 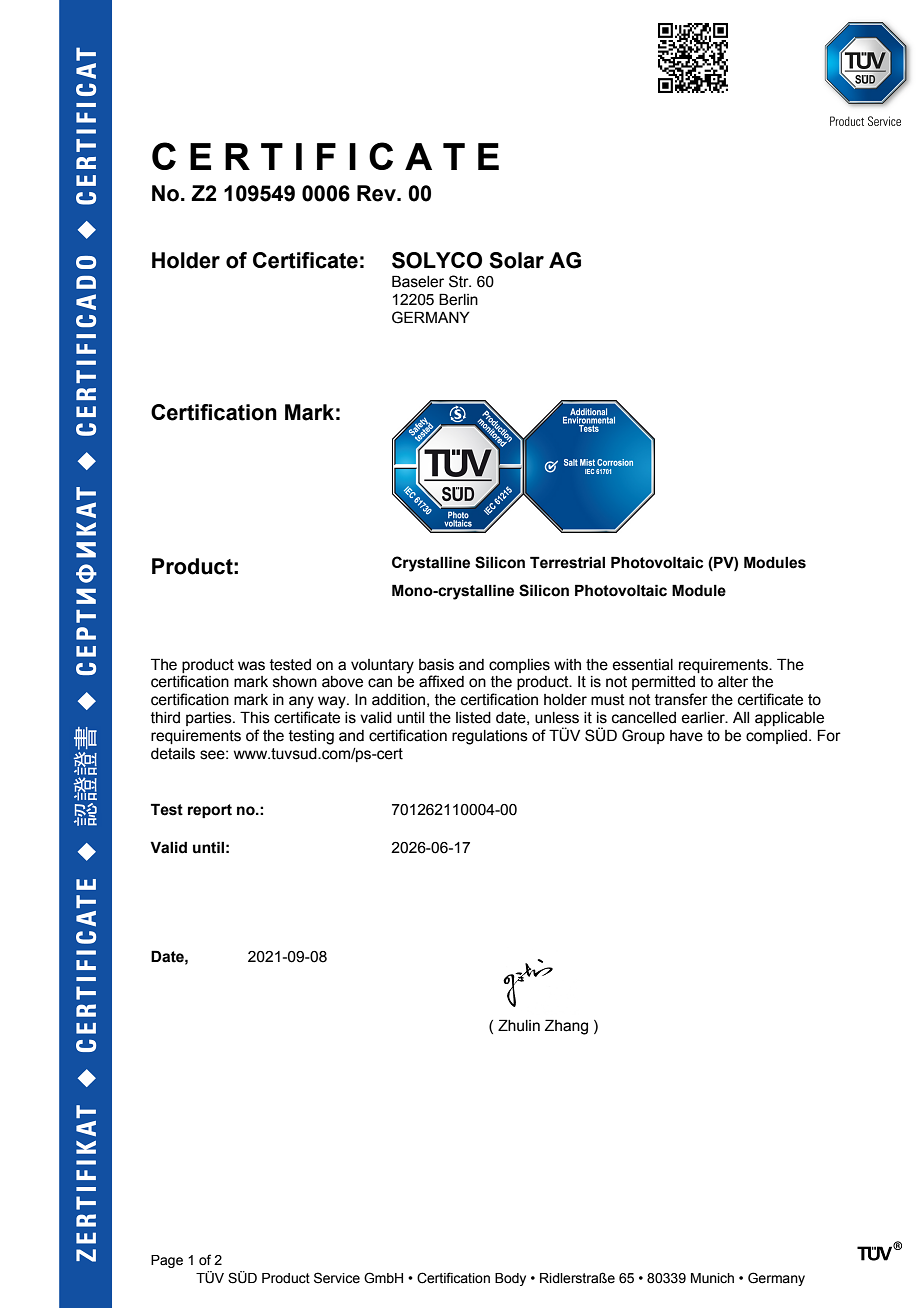 What do you see at coordinates (255, 717) in the image?
I see `This` at bounding box center [255, 717].
